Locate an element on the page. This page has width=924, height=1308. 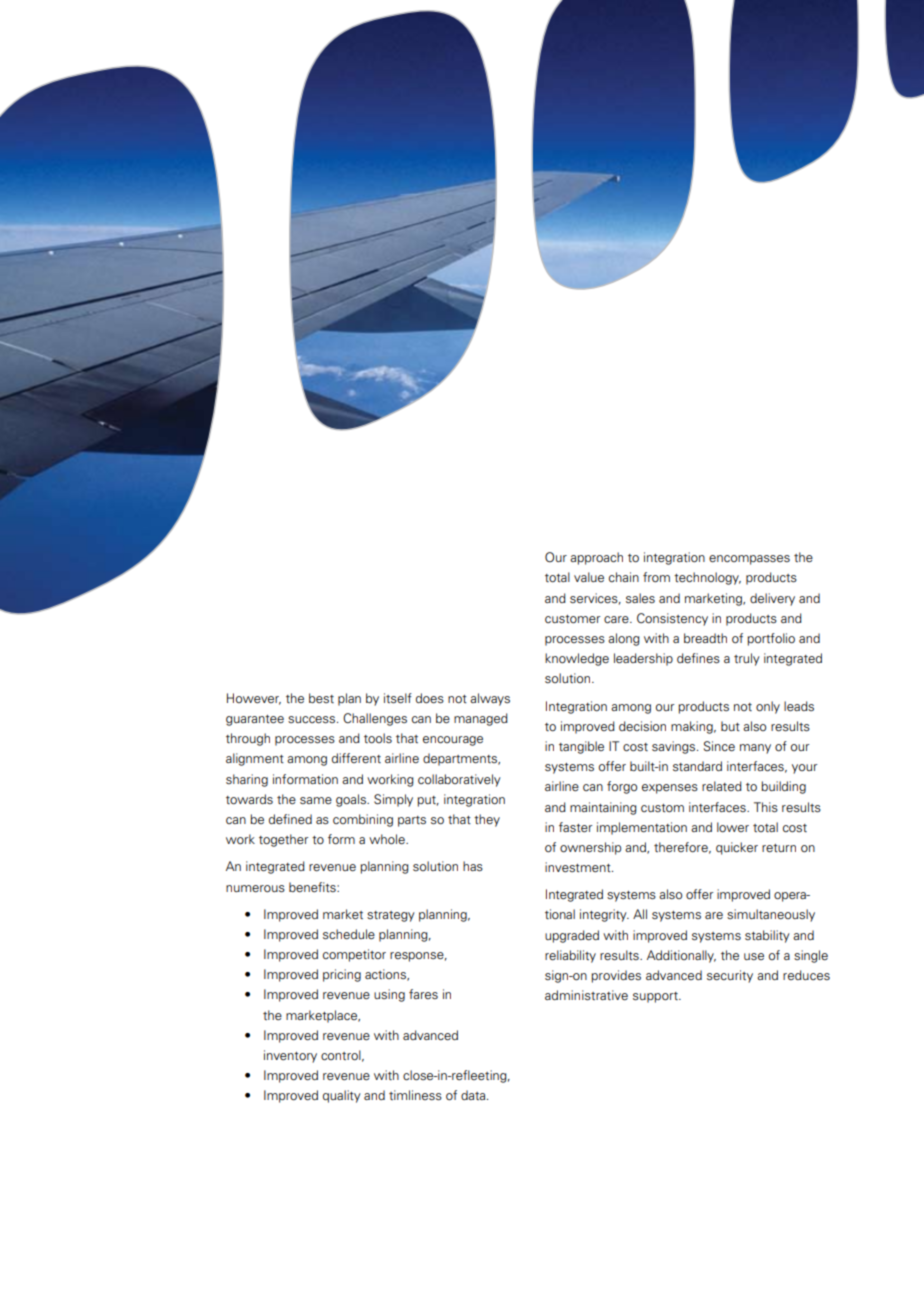
defined is located at coordinates (290, 819).
